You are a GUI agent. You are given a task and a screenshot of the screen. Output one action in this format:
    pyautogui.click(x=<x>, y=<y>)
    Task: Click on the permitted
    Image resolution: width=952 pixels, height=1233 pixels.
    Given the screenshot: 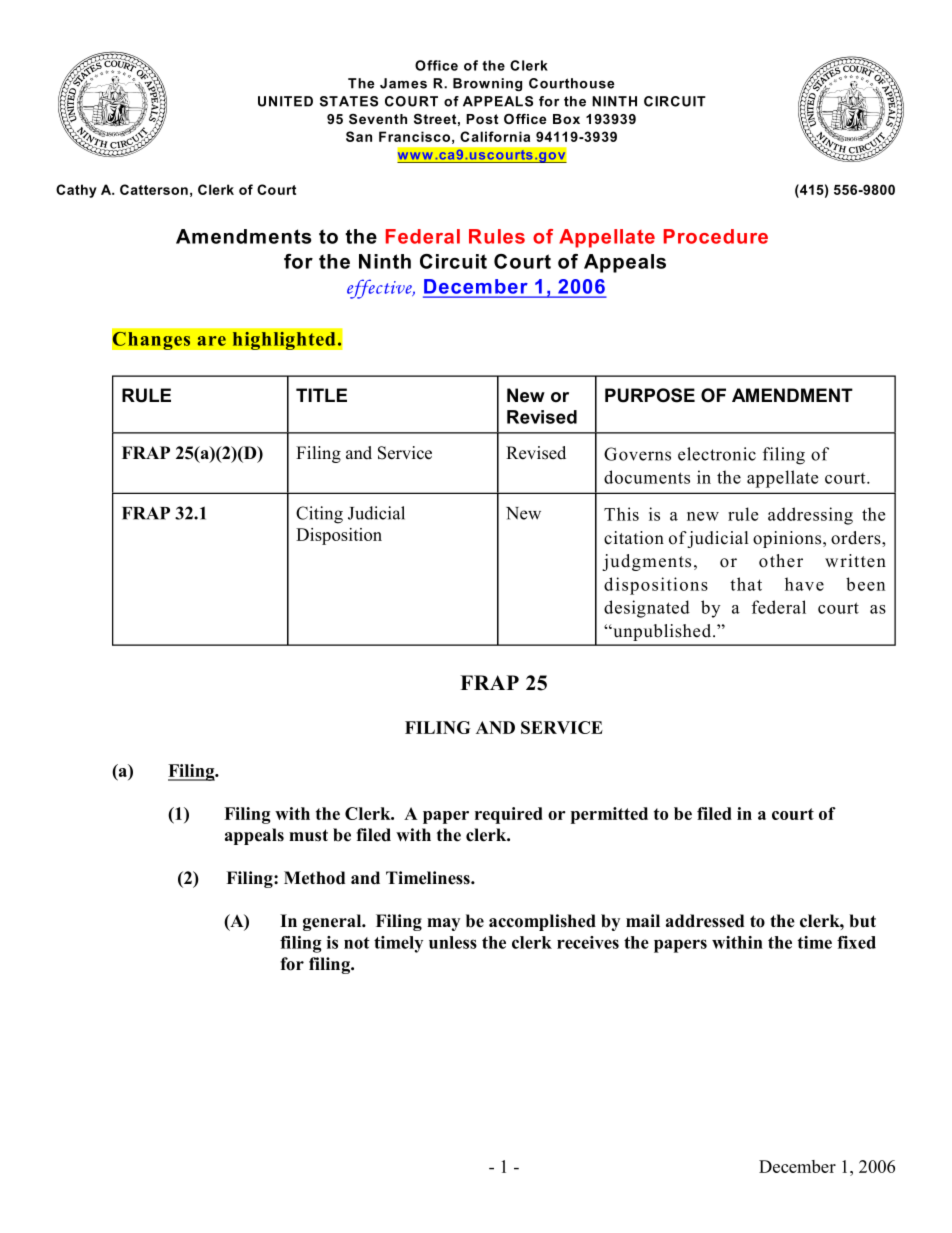 What is the action you would take?
    pyautogui.click(x=609, y=815)
